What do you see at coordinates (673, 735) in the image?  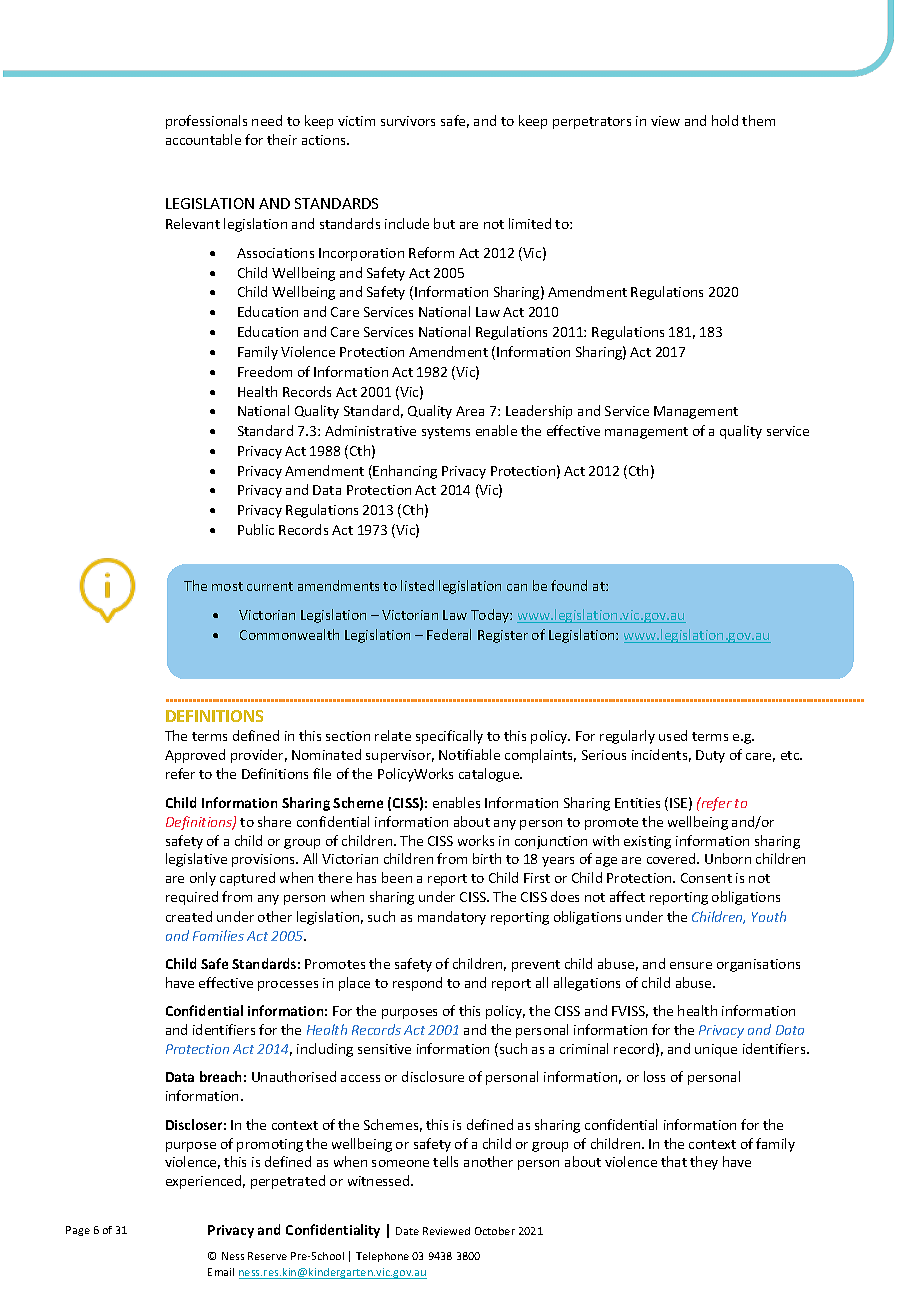 I see `used` at bounding box center [673, 735].
